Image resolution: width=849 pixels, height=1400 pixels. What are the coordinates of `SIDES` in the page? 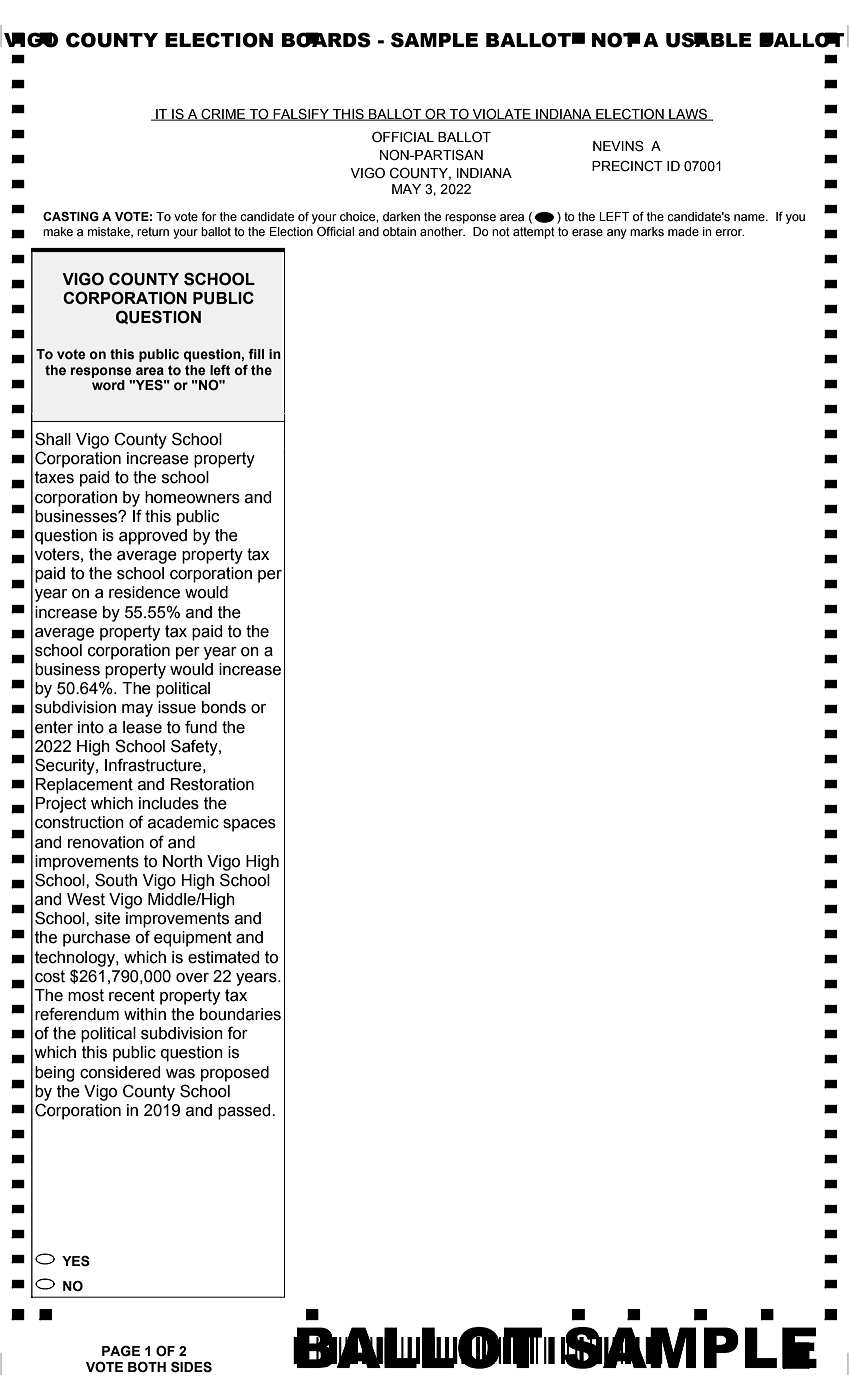 It's located at (191, 1367).
